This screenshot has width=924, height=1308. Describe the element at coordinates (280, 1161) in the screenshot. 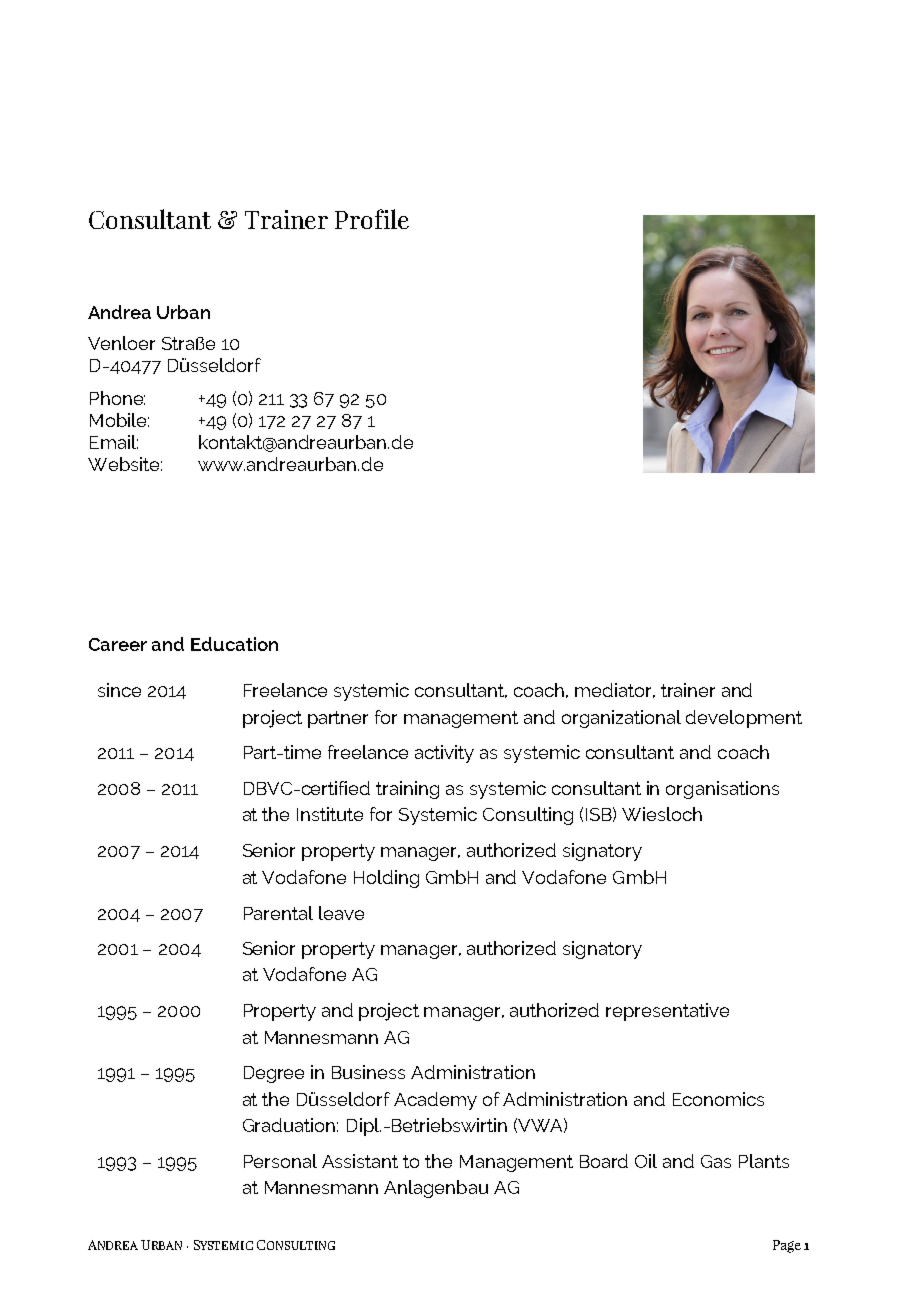

I see `Personal` at that location.
